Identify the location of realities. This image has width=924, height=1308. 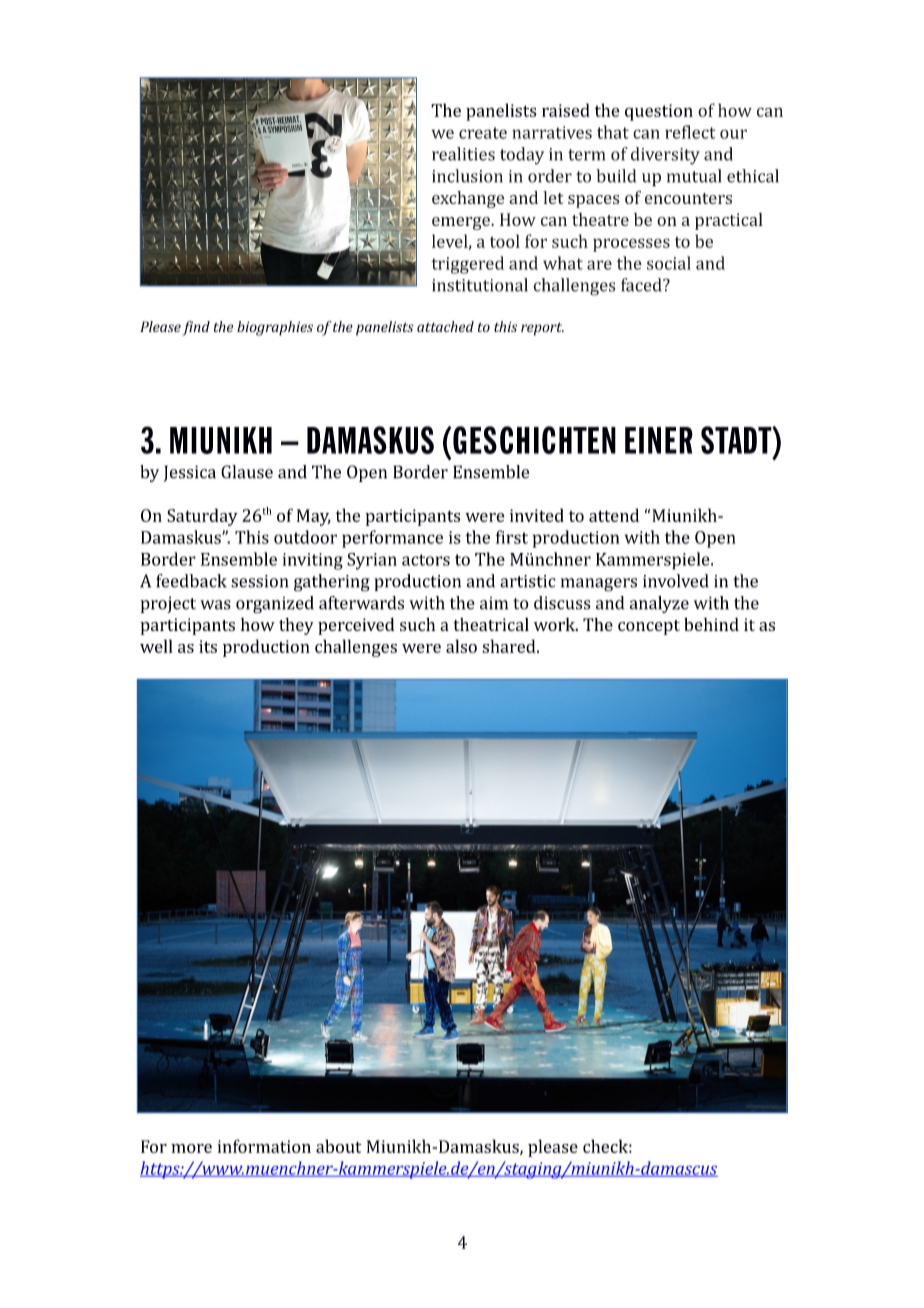
(463, 154).
